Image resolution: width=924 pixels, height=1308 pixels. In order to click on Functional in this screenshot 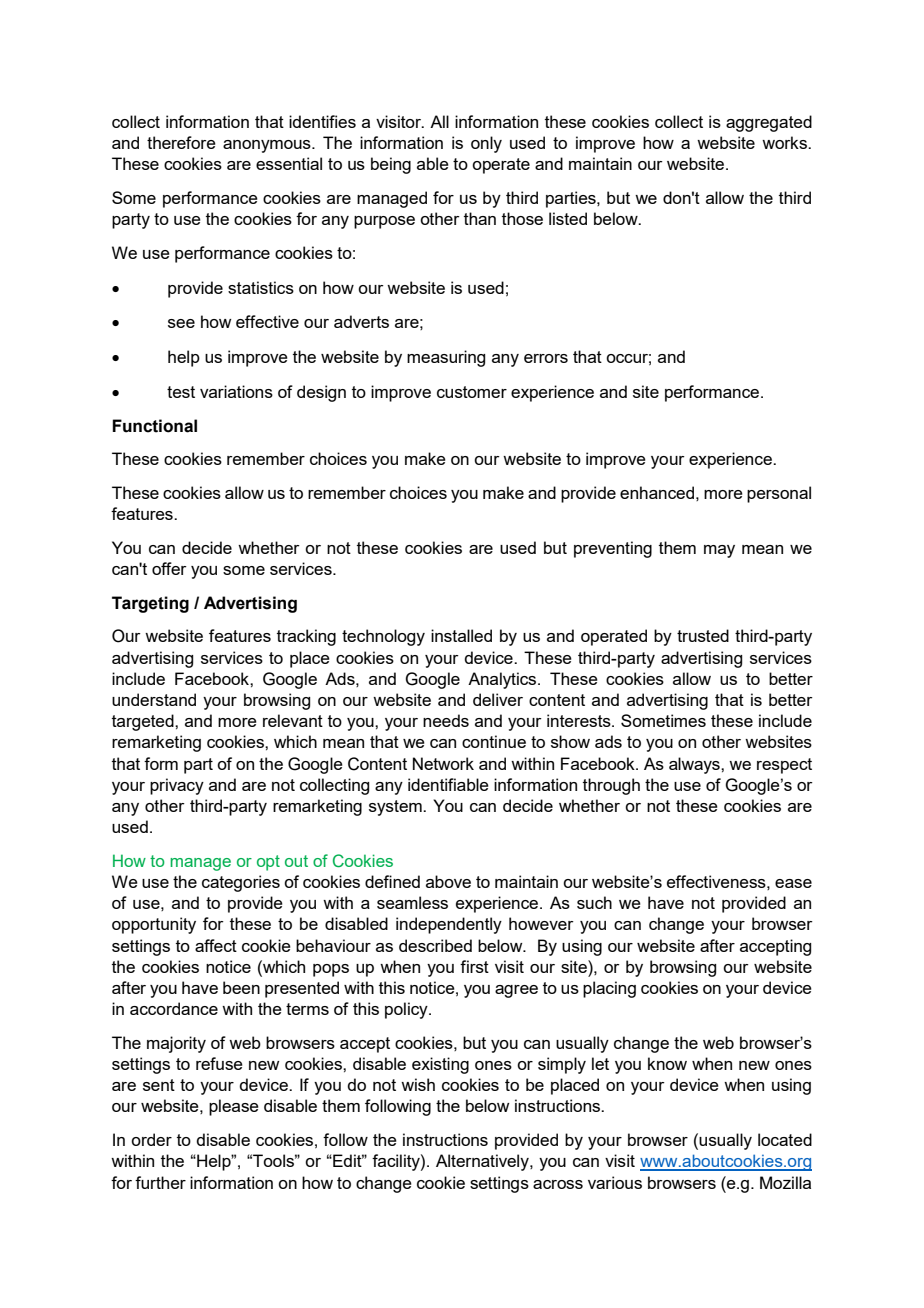, I will do `click(154, 426)`.
